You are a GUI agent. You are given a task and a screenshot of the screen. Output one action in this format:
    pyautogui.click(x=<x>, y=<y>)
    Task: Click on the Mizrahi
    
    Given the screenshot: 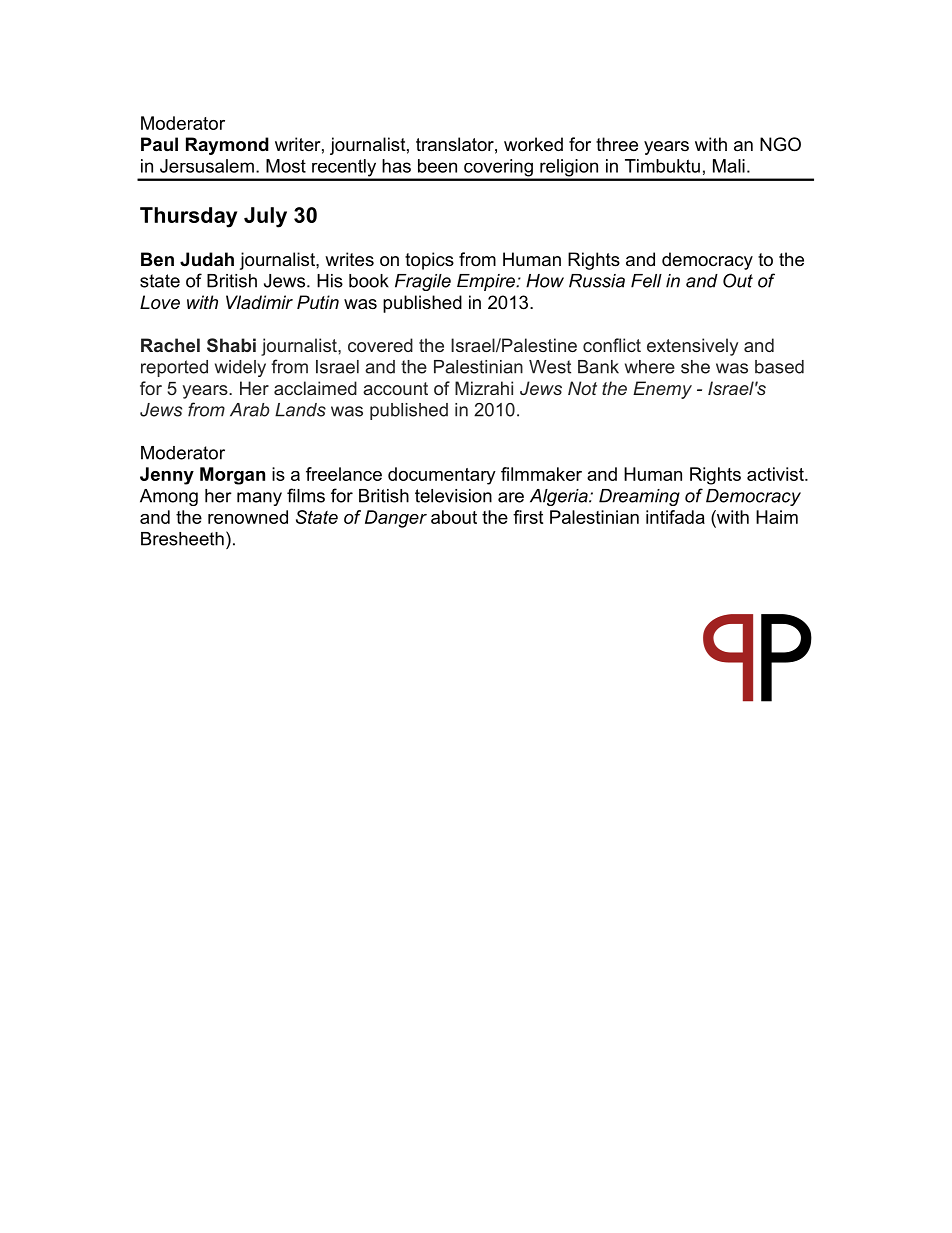 What is the action you would take?
    pyautogui.click(x=484, y=388)
